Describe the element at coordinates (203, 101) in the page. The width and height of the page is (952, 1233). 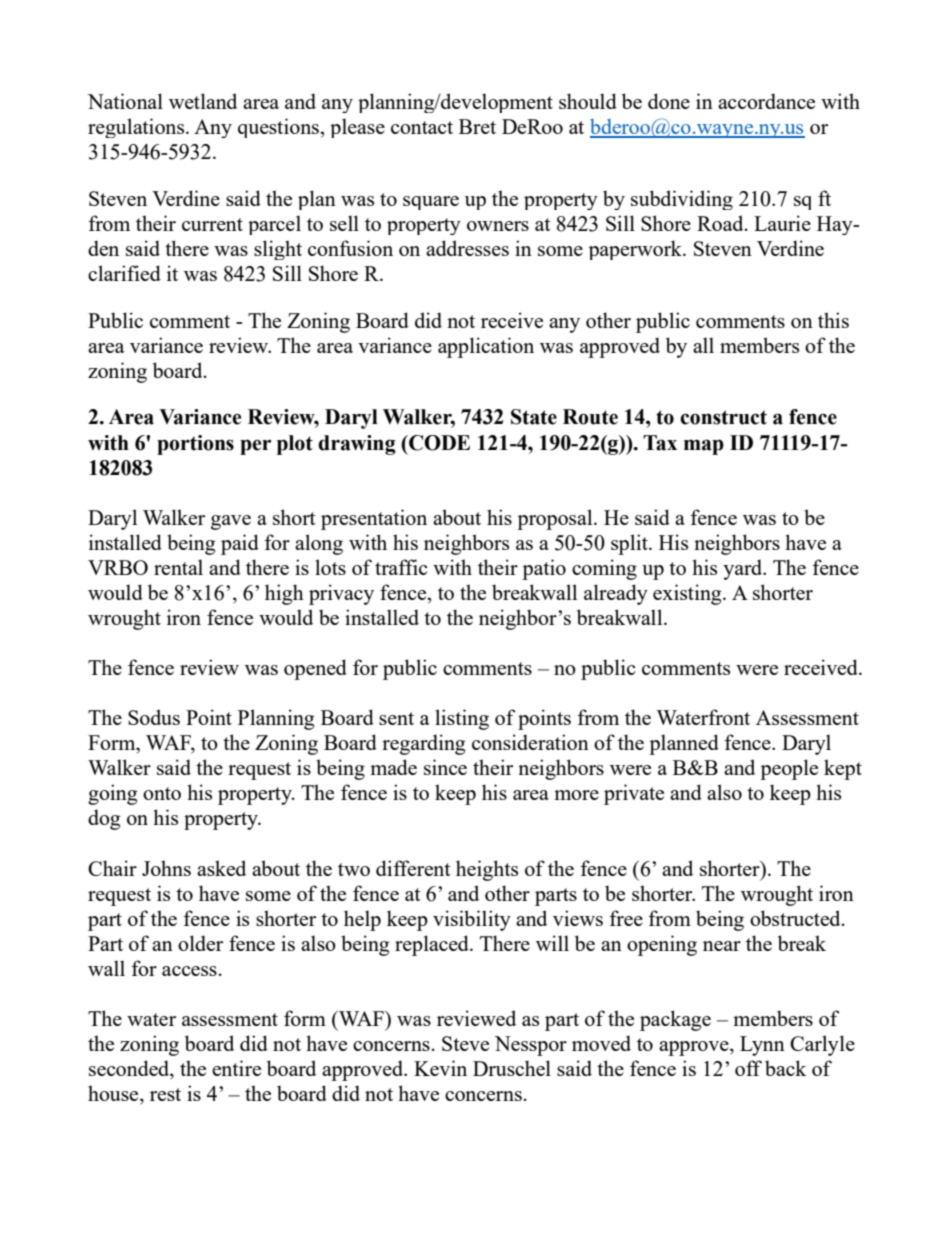
I see `wetland` at that location.
